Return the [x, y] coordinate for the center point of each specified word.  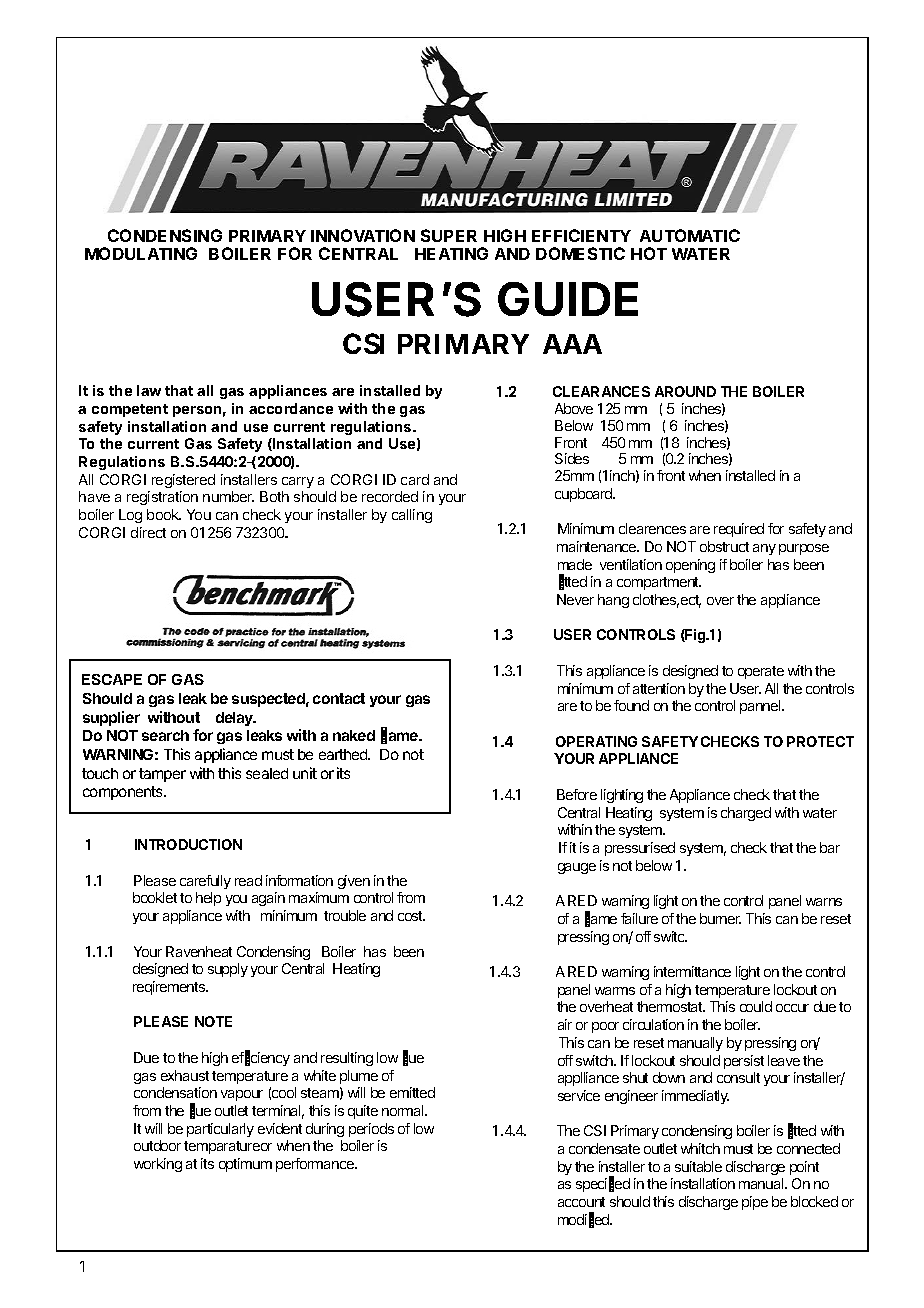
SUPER [449, 235]
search [165, 735]
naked [354, 735]
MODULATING [141, 253]
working [158, 1165]
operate [761, 672]
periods [371, 1130]
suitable [698, 1166]
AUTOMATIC [690, 235]
